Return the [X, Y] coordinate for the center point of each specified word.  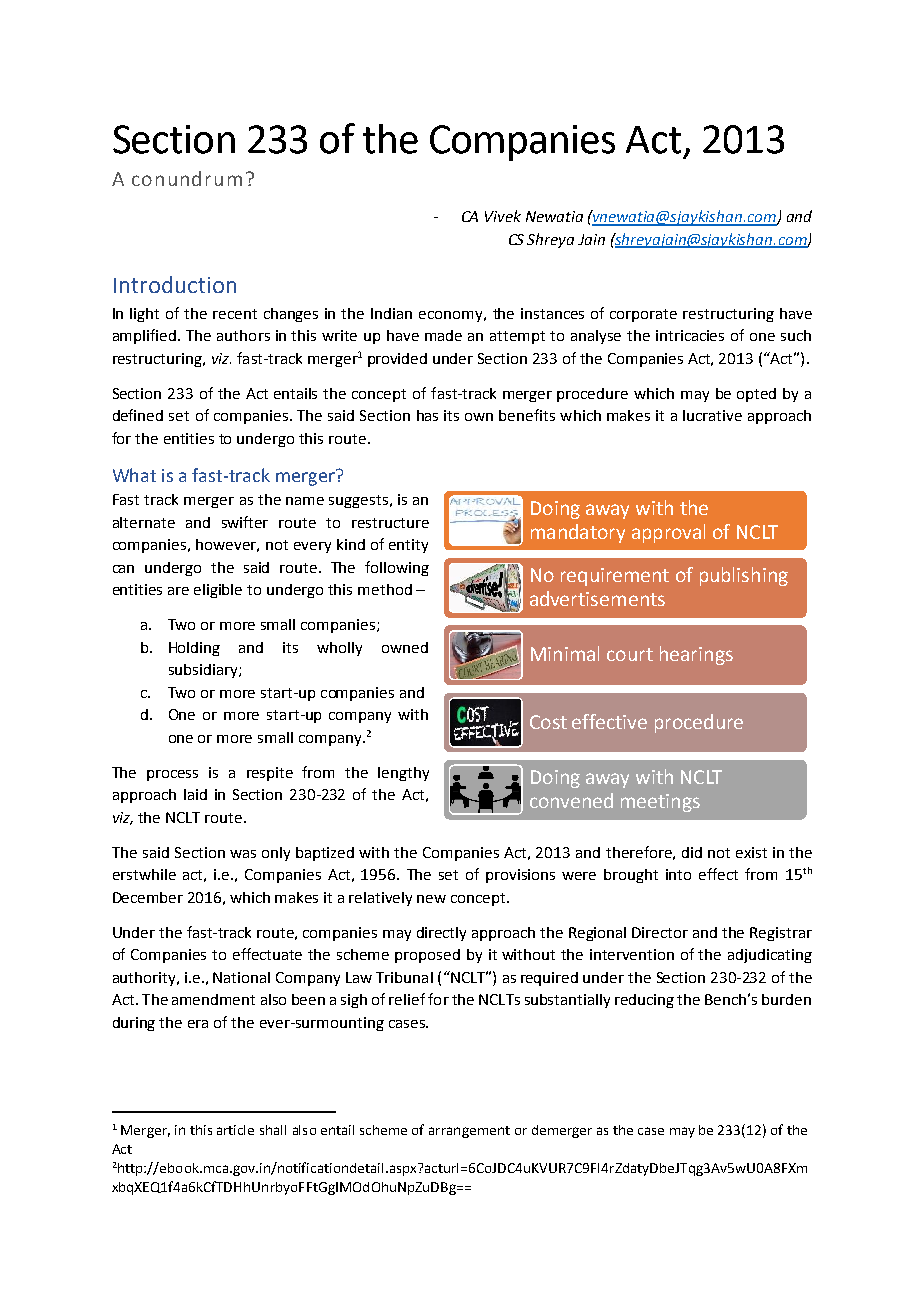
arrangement [469, 1132]
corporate [643, 315]
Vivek [503, 216]
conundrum [187, 178]
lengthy [403, 774]
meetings [660, 803]
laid [195, 794]
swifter [245, 522]
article [235, 1130]
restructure [390, 523]
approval [668, 533]
